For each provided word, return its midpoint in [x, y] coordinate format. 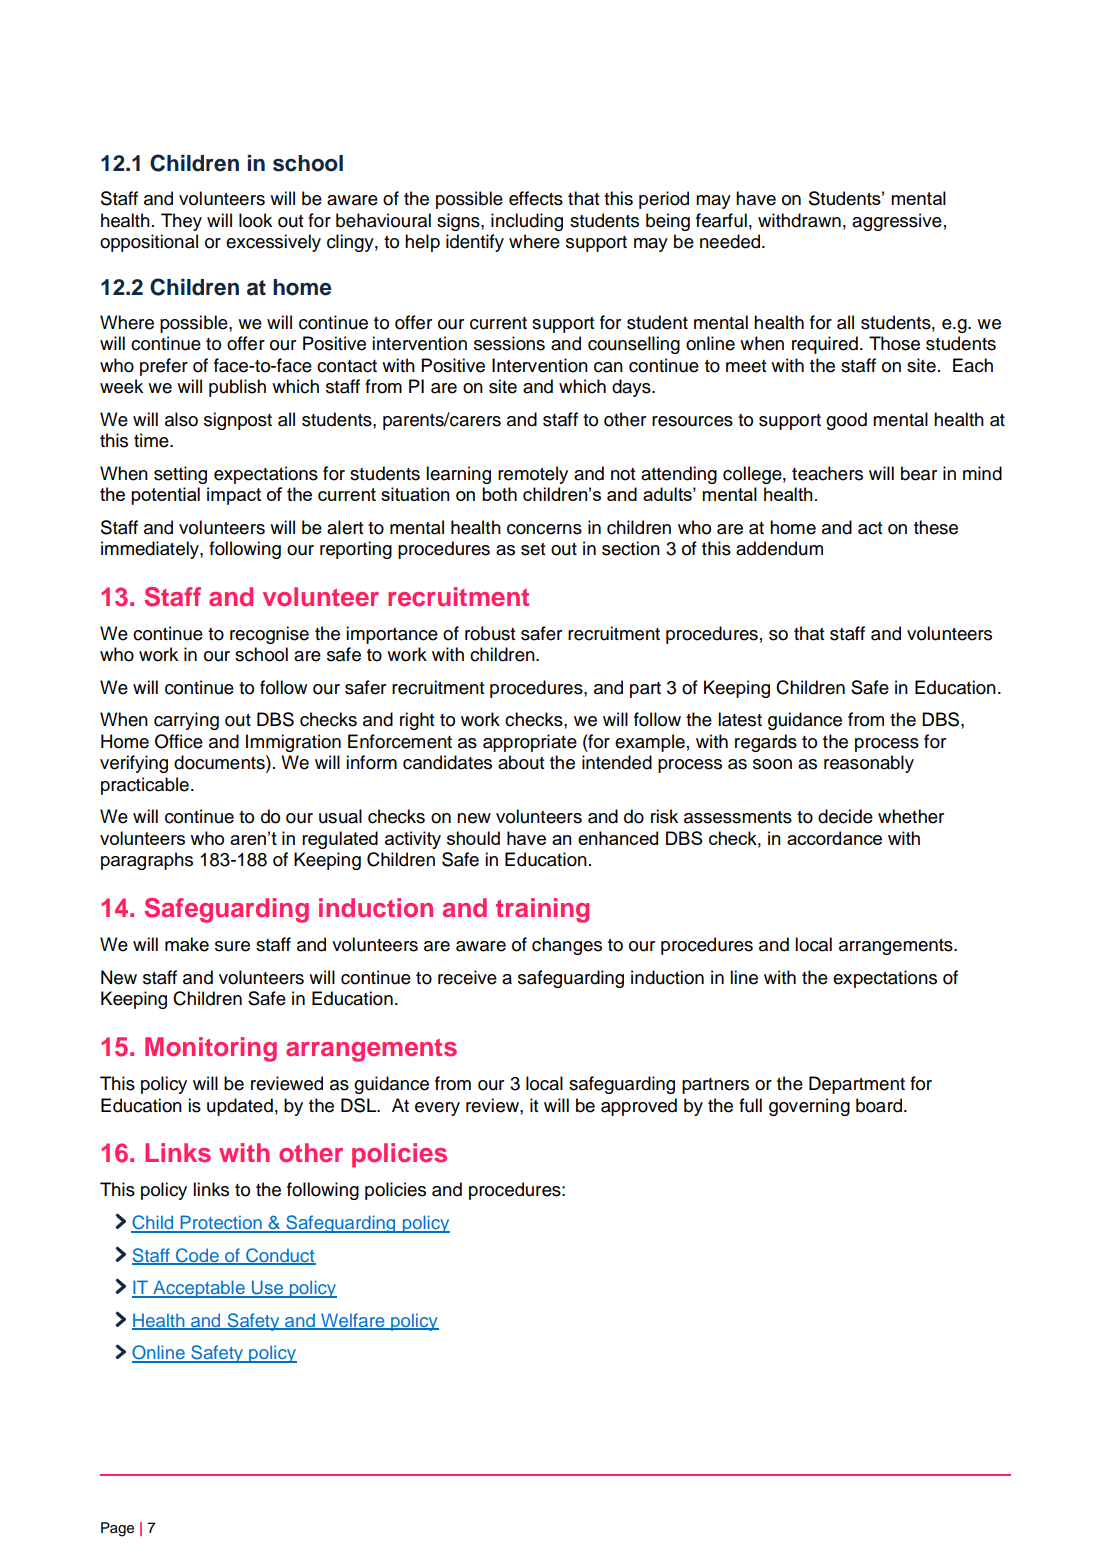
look [255, 220]
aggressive [897, 222]
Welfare [353, 1321]
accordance [834, 838]
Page [117, 1529]
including [527, 222]
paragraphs [147, 861]
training [542, 910]
